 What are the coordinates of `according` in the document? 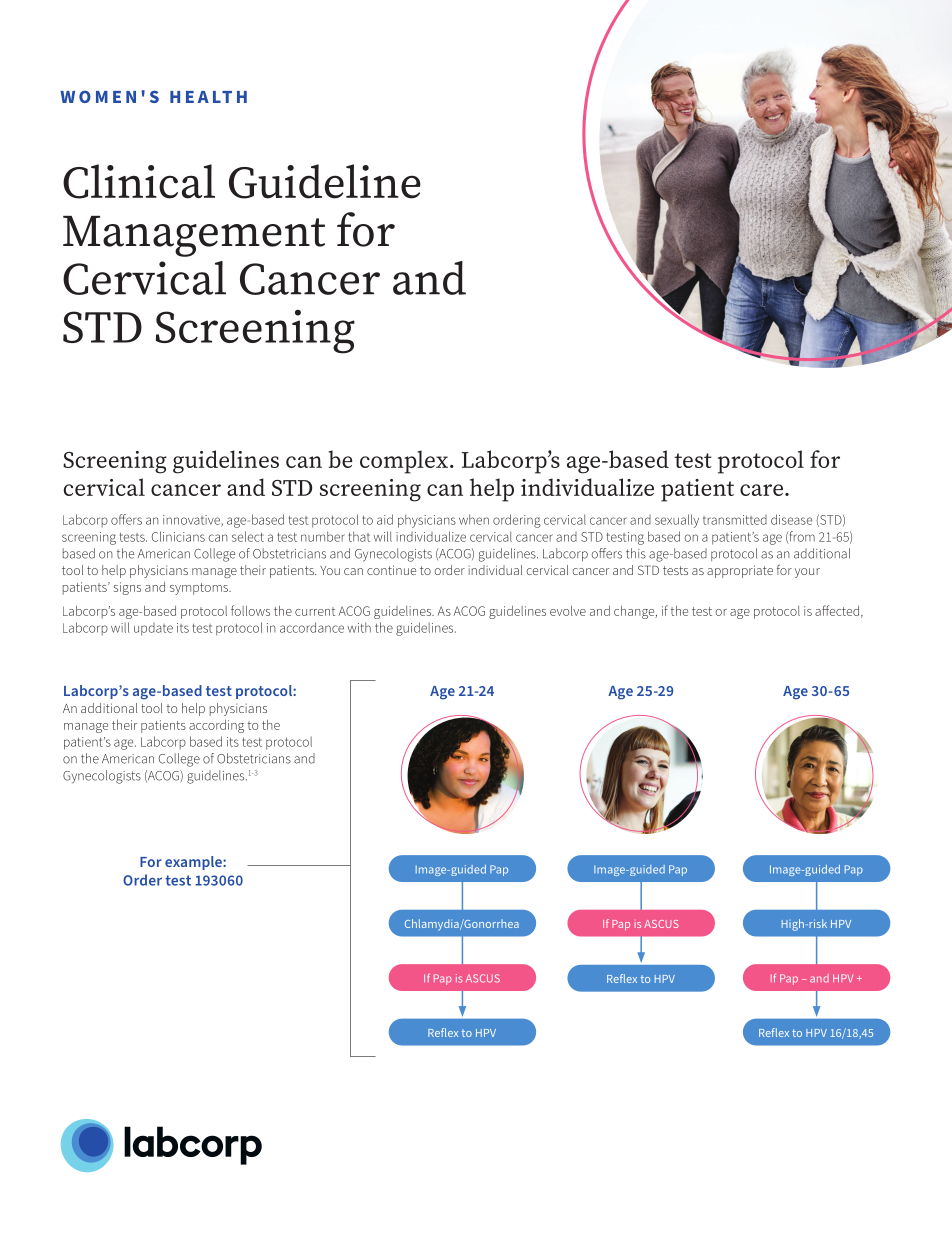 It's located at (216, 726).
